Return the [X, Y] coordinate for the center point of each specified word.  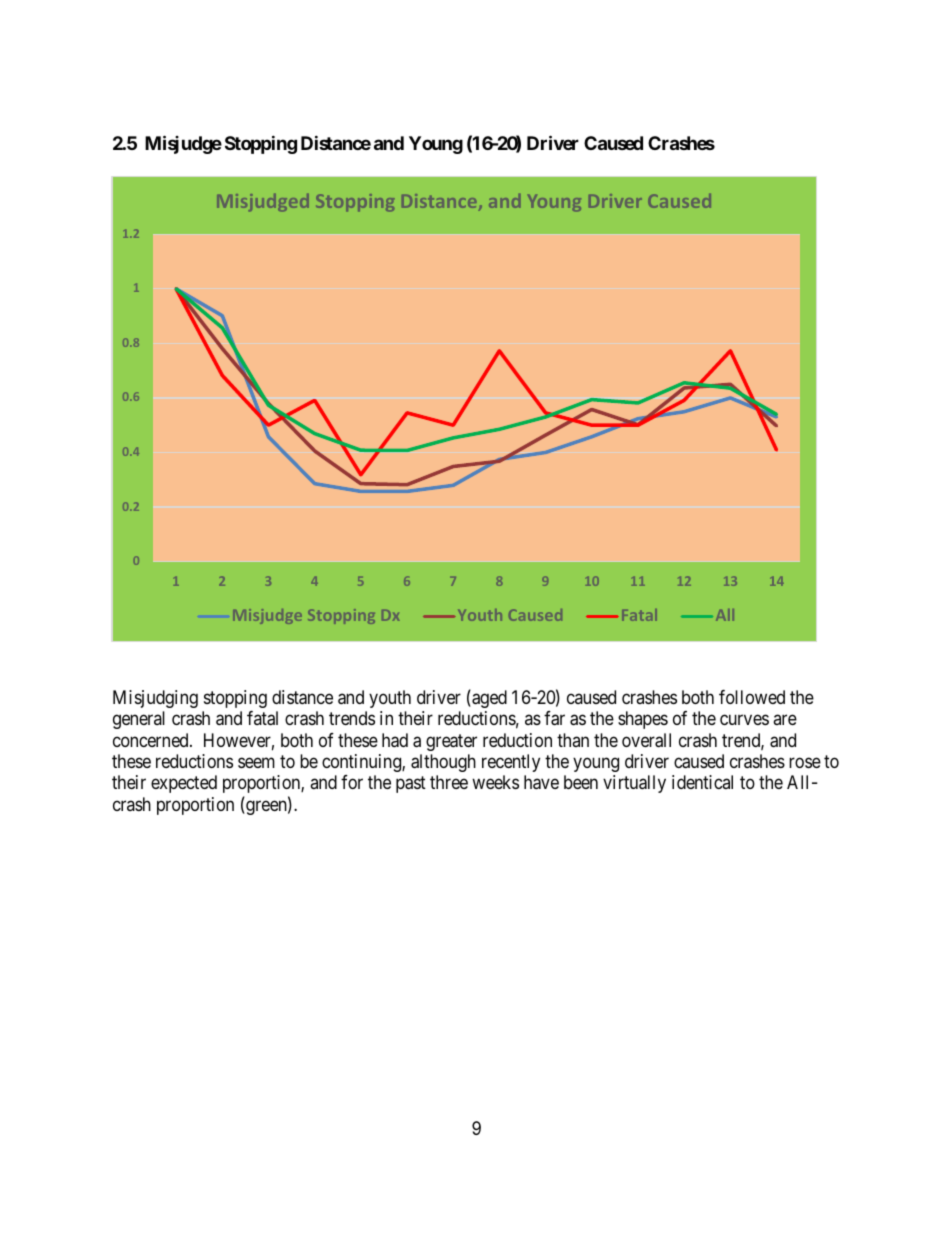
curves [744, 719]
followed [752, 697]
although [443, 763]
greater [451, 742]
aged [488, 698]
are [785, 719]
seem [256, 762]
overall [646, 740]
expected [184, 784]
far [554, 718]
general [139, 720]
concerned [152, 740]
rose [805, 762]
